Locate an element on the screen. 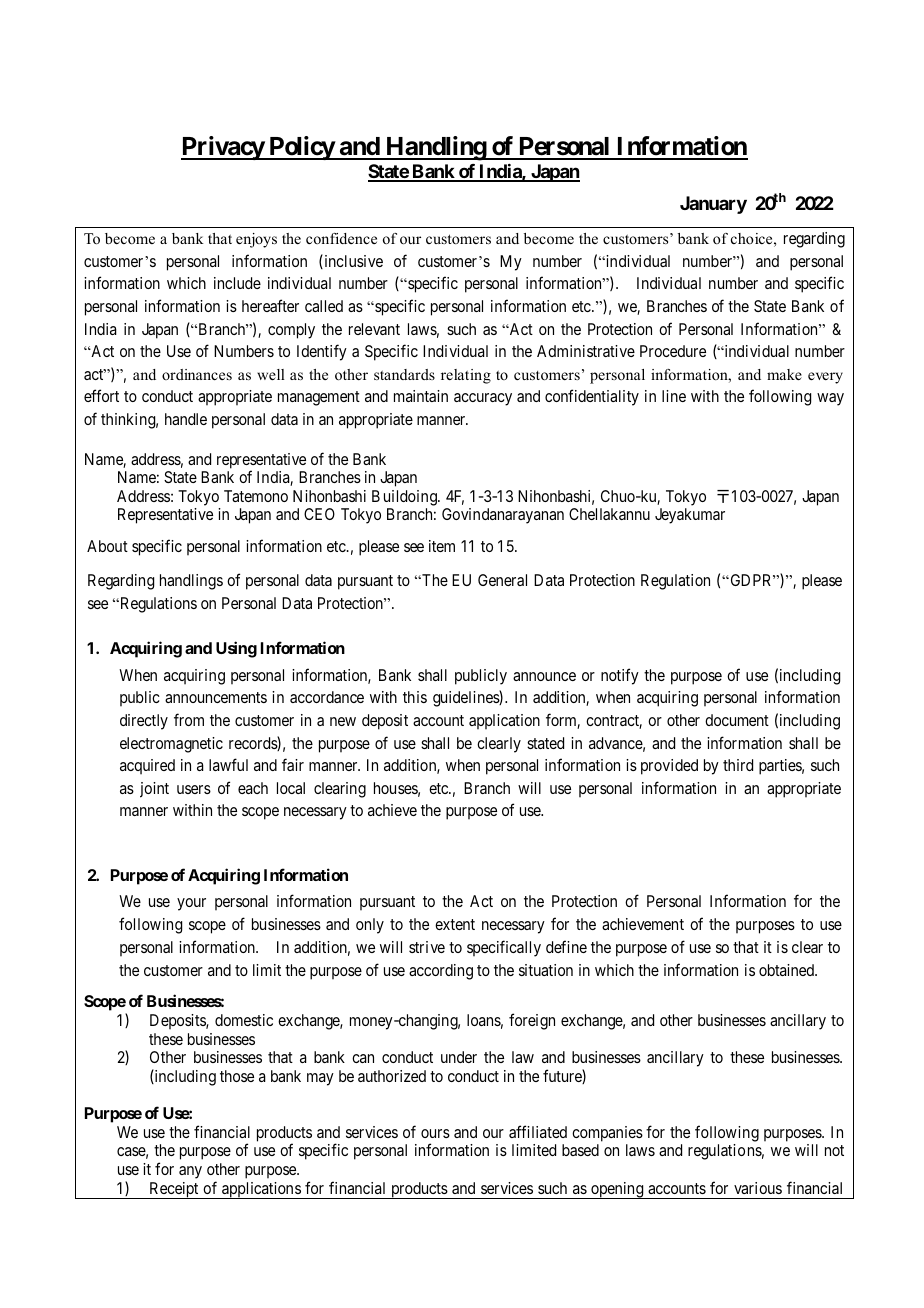  this is located at coordinates (415, 697).
